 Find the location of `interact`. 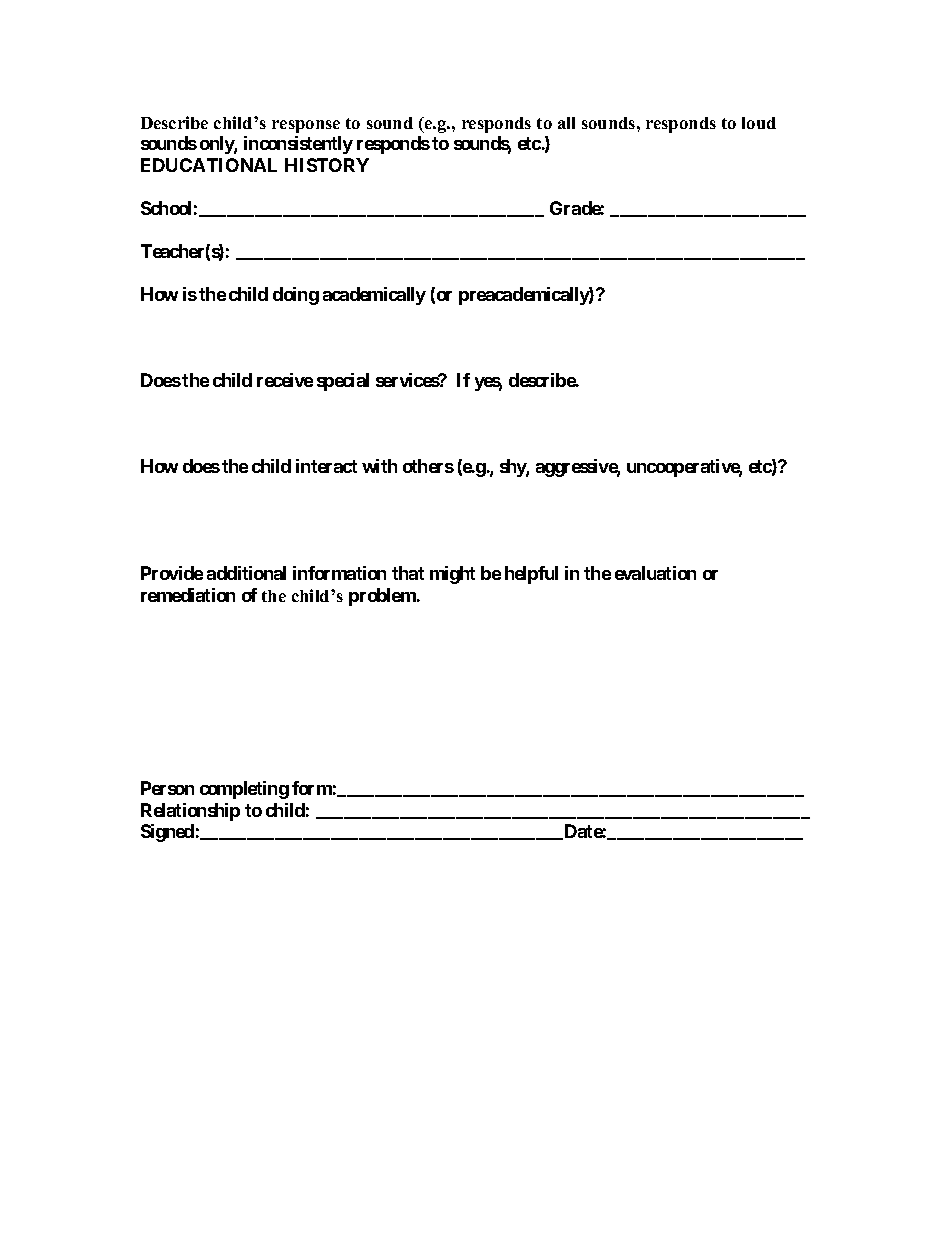

interact is located at coordinates (326, 466).
